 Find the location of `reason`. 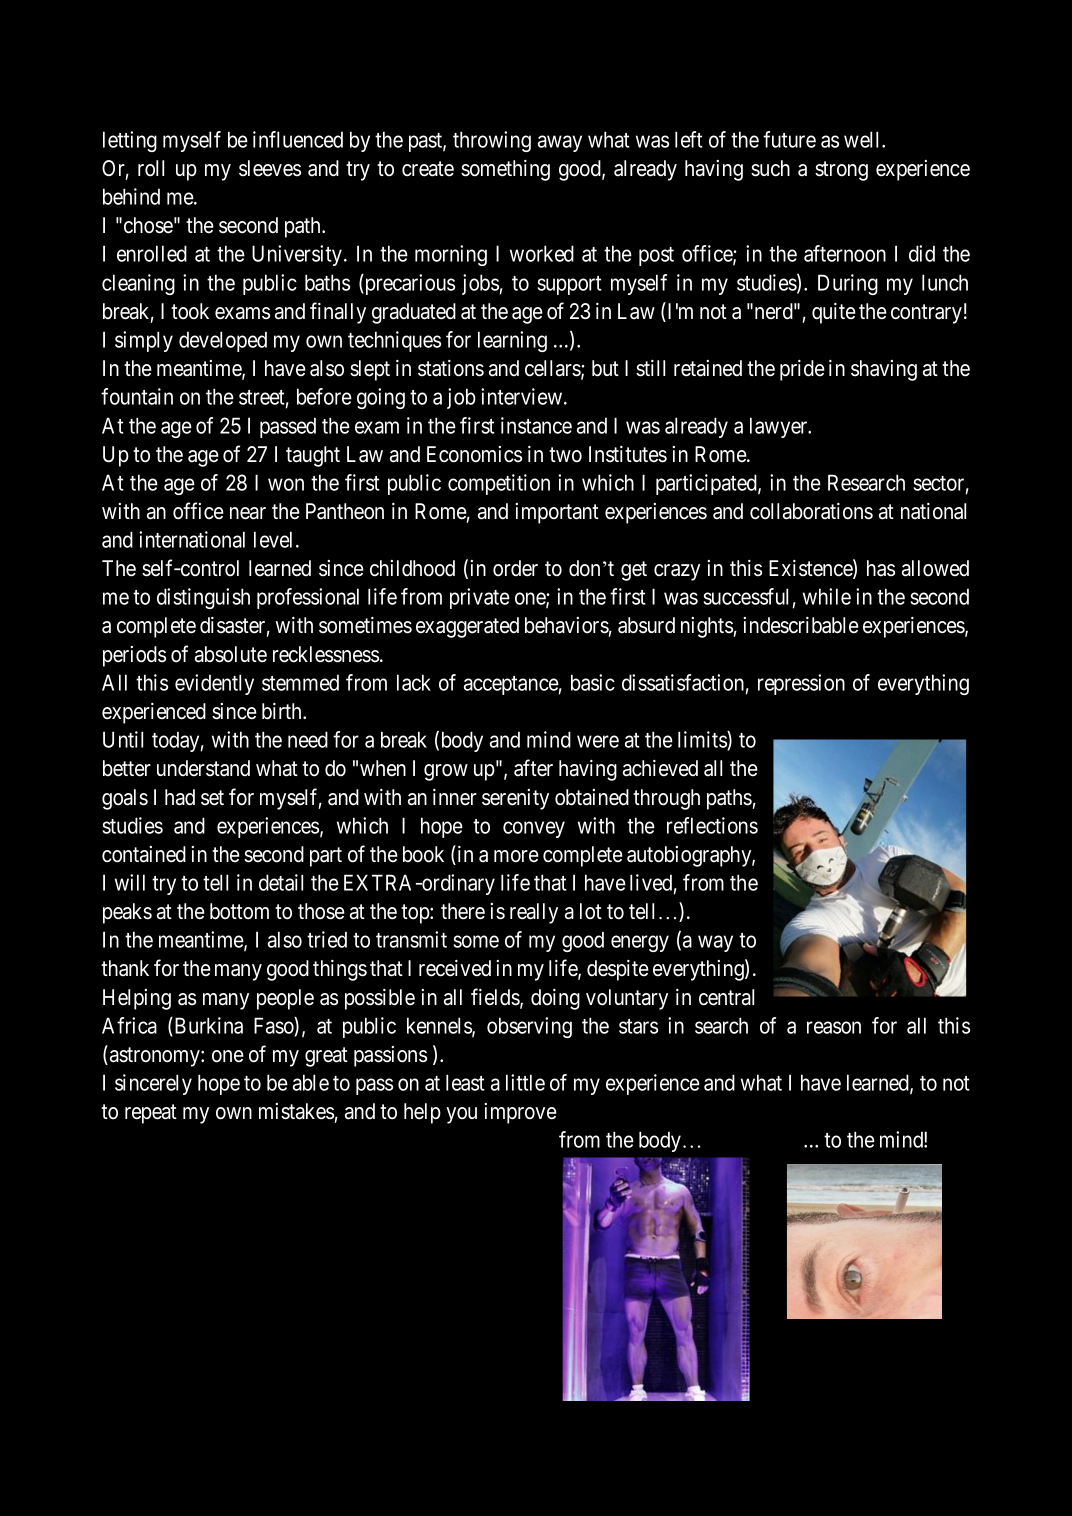

reason is located at coordinates (834, 1027).
